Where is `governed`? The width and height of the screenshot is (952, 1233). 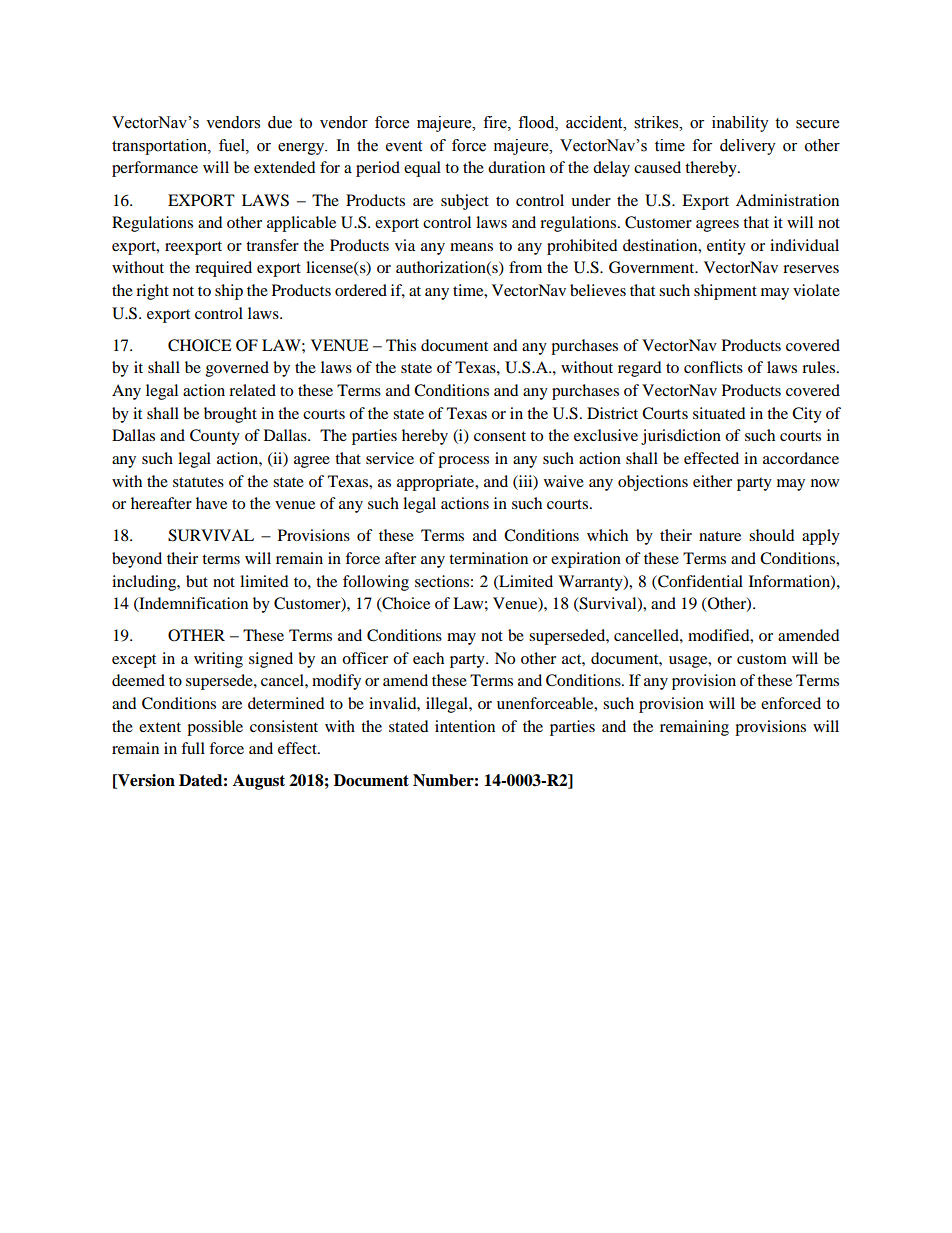
governed is located at coordinates (237, 369).
